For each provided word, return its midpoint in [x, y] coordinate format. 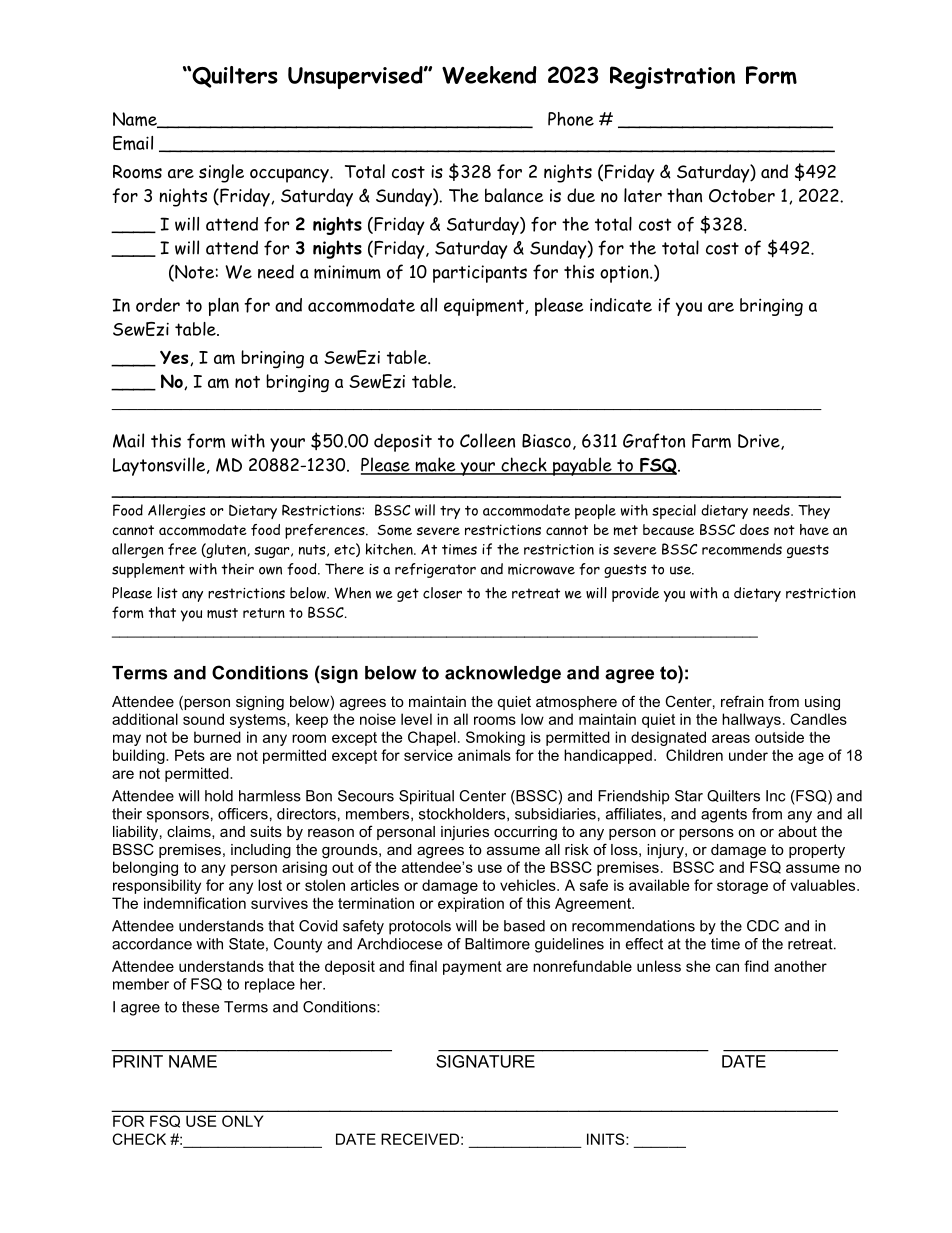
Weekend [489, 75]
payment [472, 968]
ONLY [243, 1121]
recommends [742, 549]
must [222, 613]
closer [442, 593]
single [221, 173]
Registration [672, 77]
